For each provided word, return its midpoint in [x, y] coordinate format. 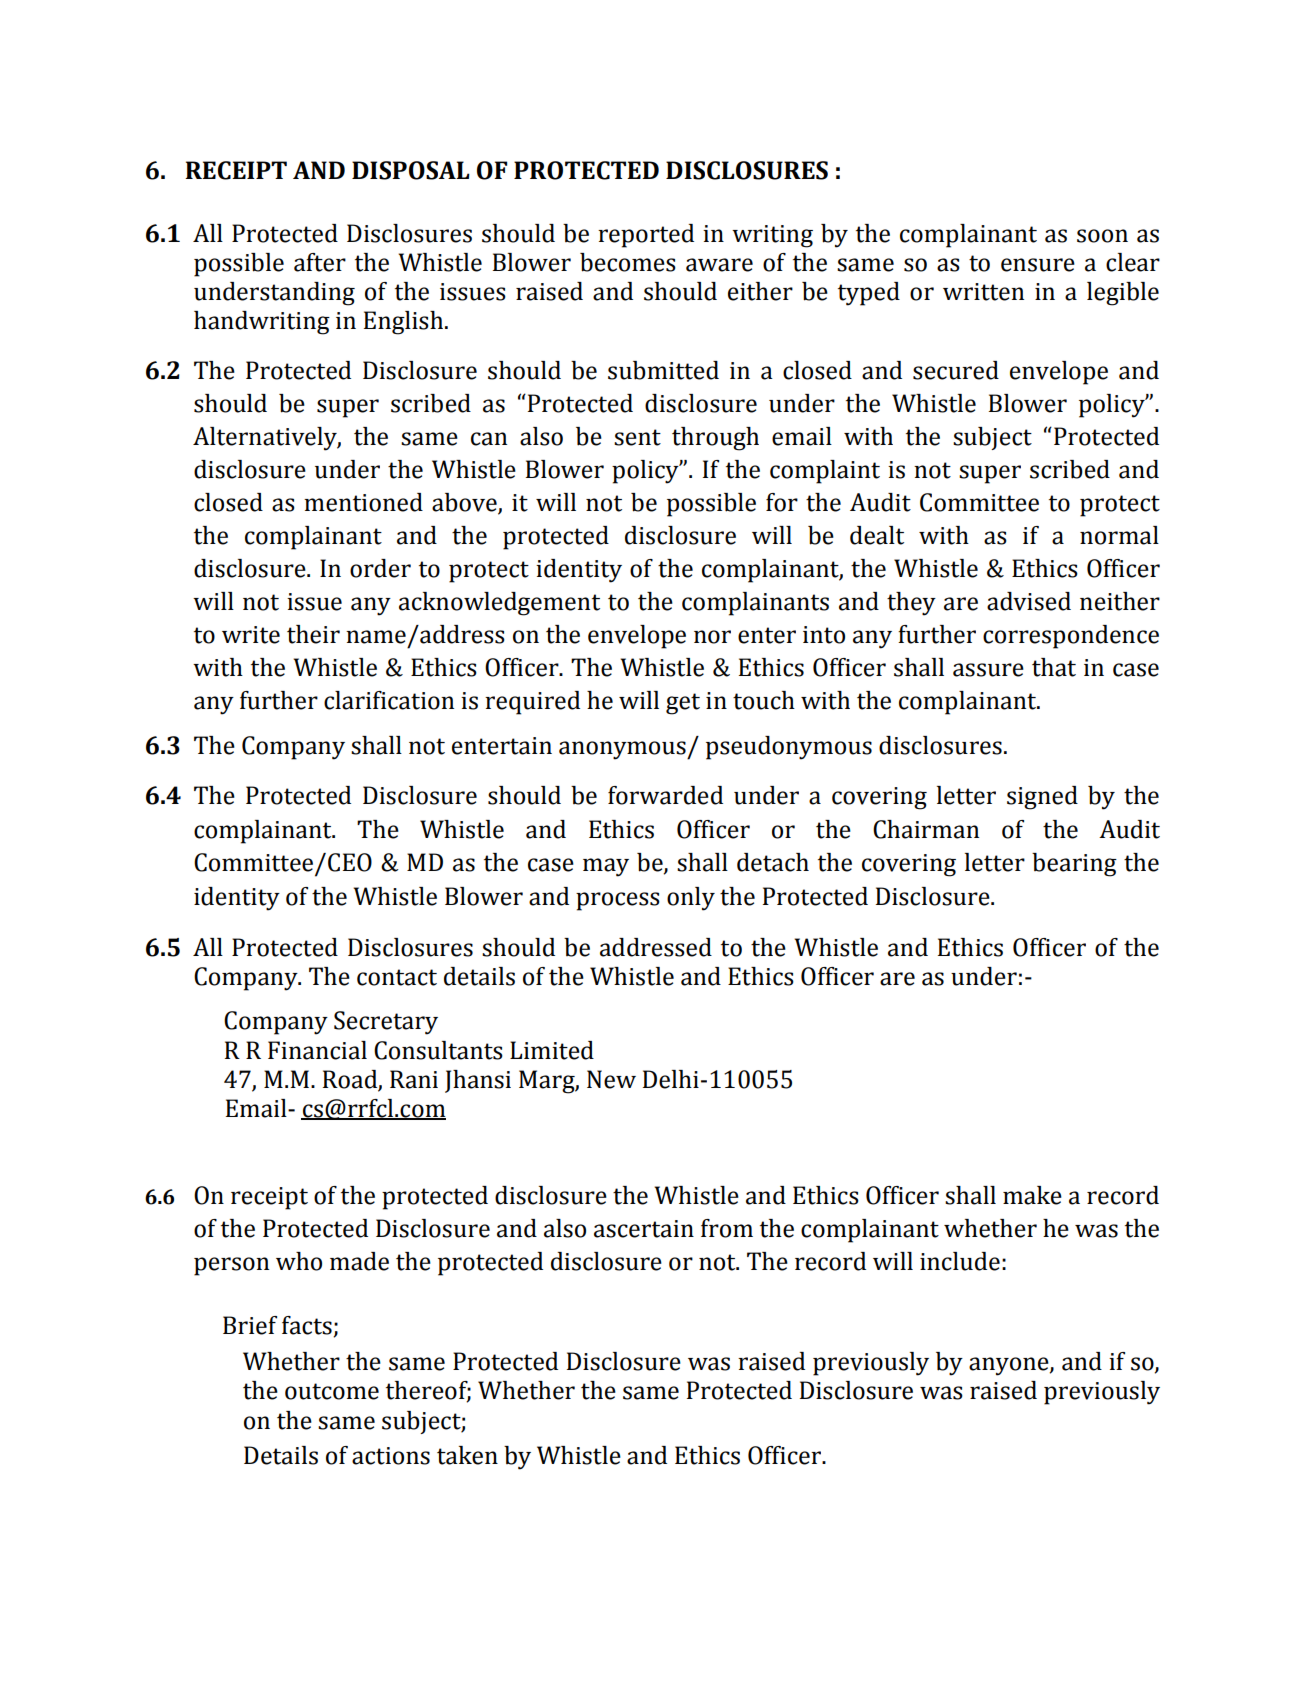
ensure [1038, 265]
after [320, 262]
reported [646, 236]
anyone [1010, 1366]
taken [467, 1455]
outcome [332, 1391]
